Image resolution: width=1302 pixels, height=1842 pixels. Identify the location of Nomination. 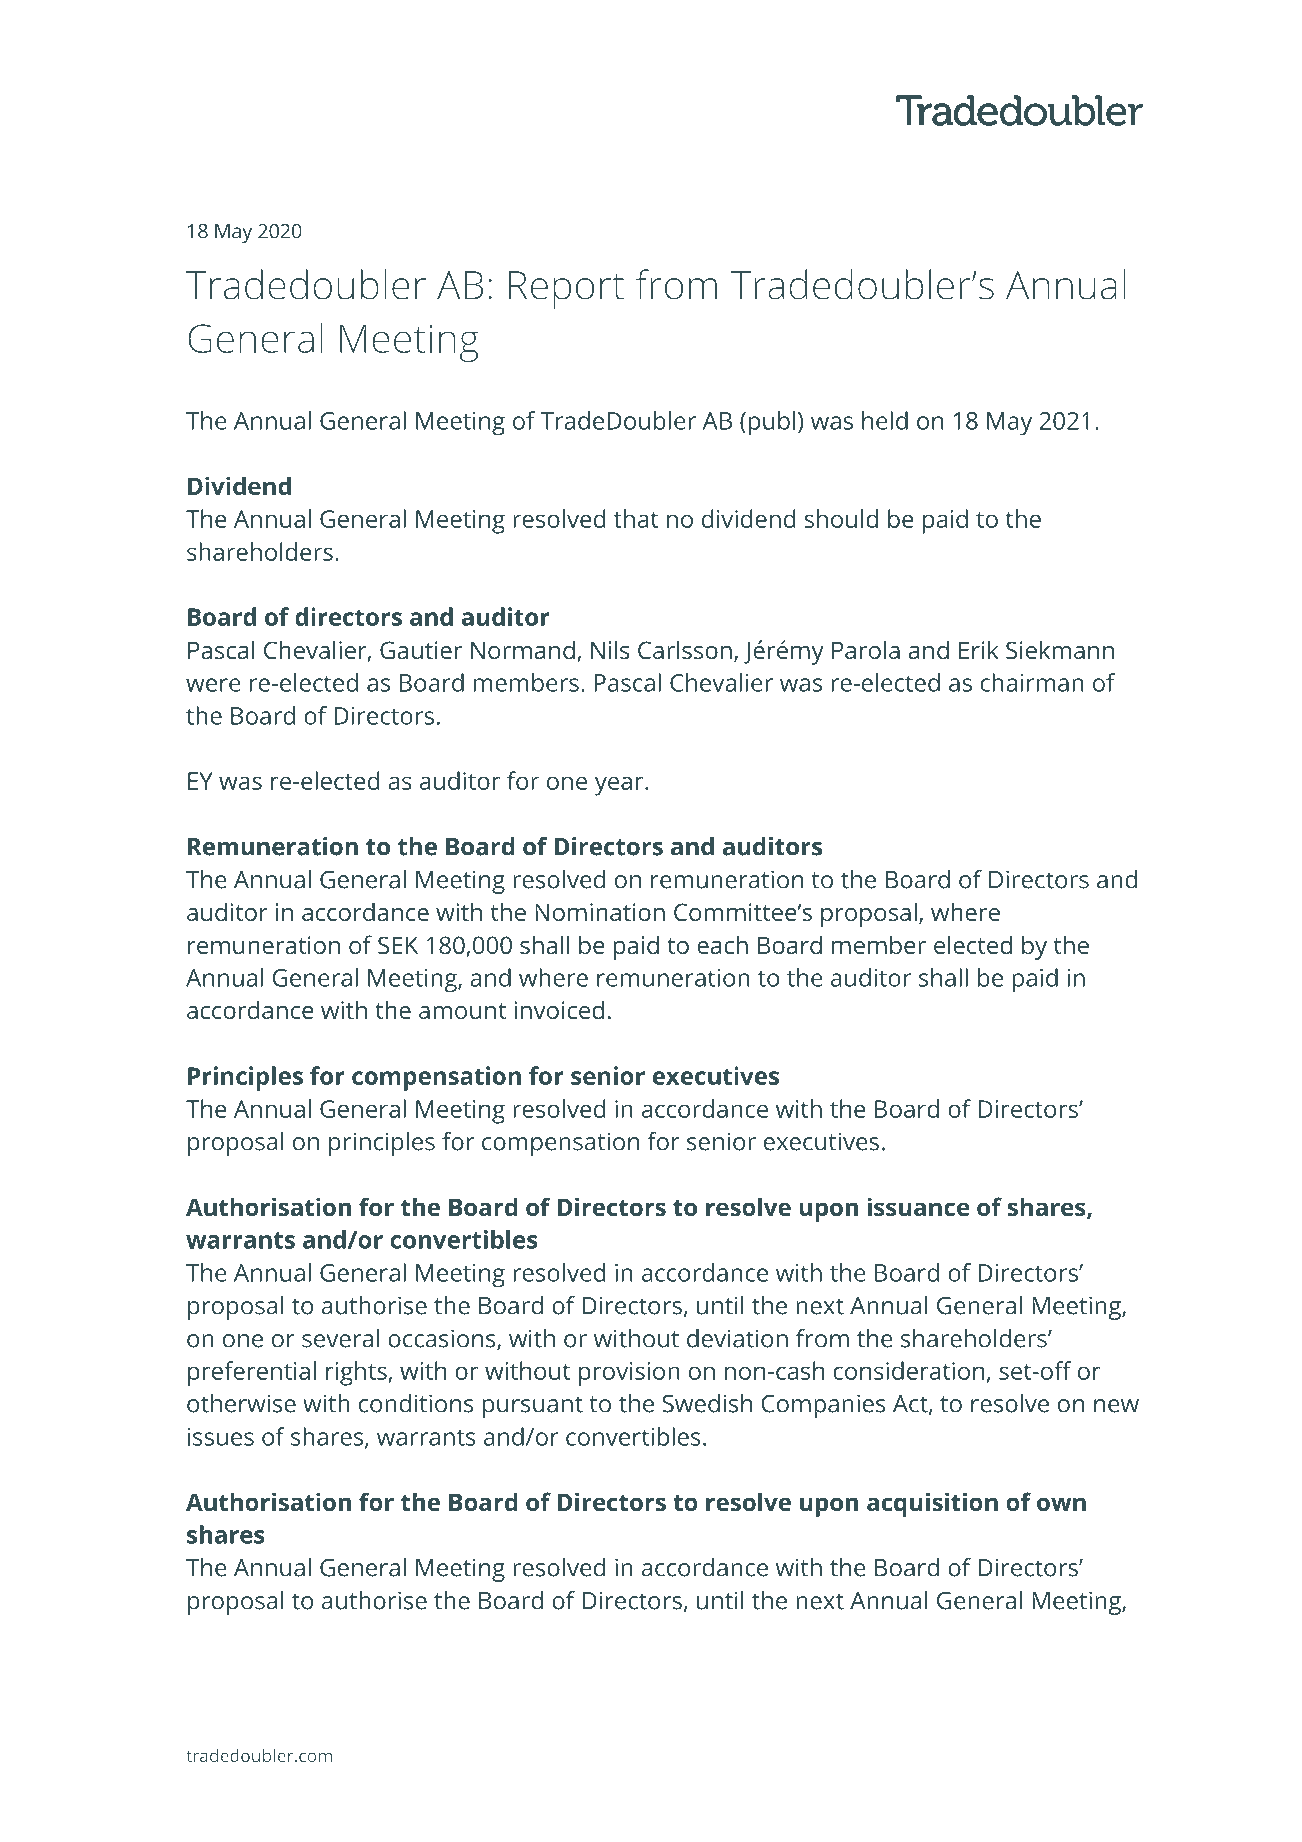
(600, 912).
